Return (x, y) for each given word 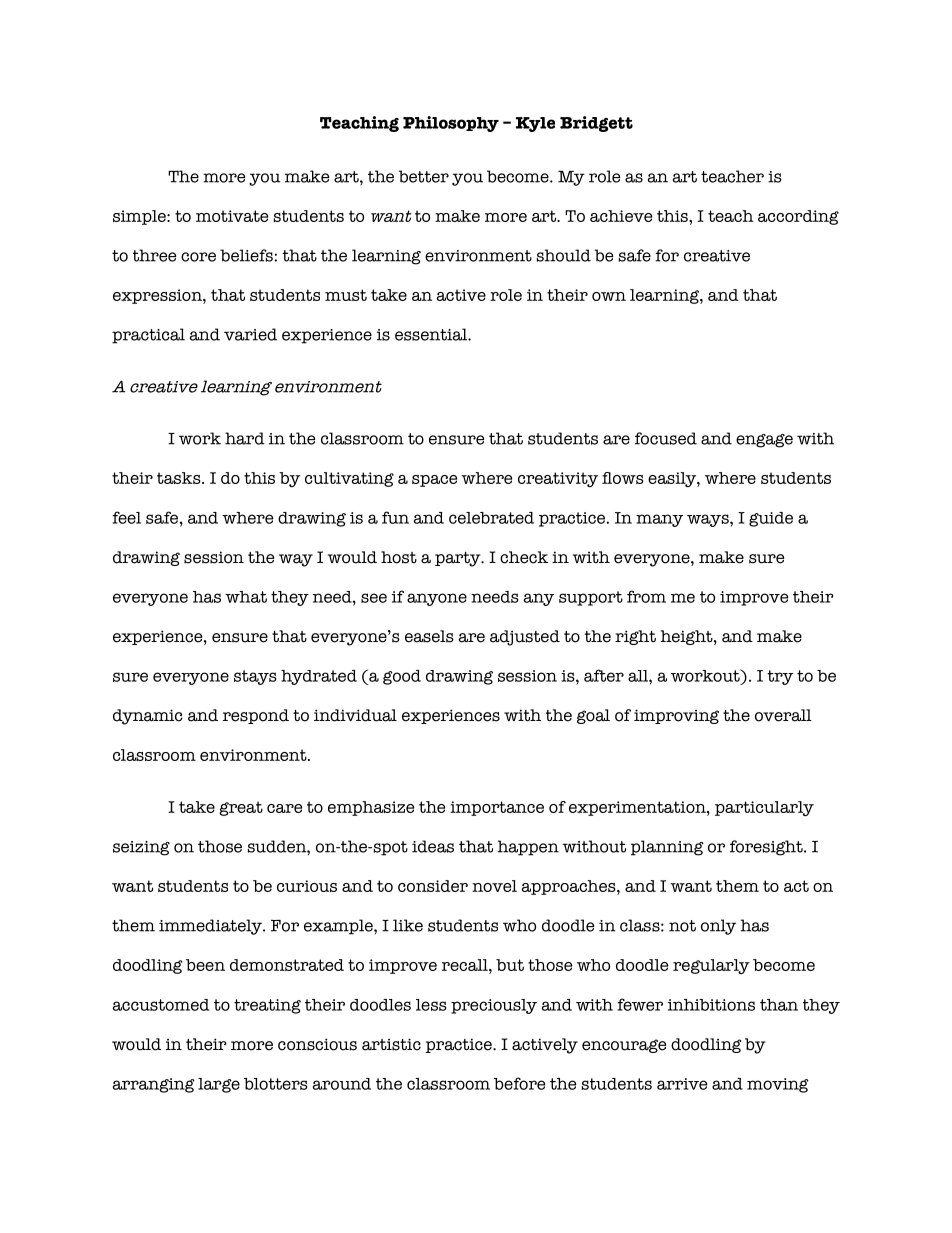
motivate (232, 216)
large (219, 1085)
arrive (682, 1084)
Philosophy (451, 124)
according (798, 217)
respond (256, 716)
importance (497, 808)
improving (676, 716)
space (434, 481)
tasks (180, 478)
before (519, 1083)
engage (764, 441)
